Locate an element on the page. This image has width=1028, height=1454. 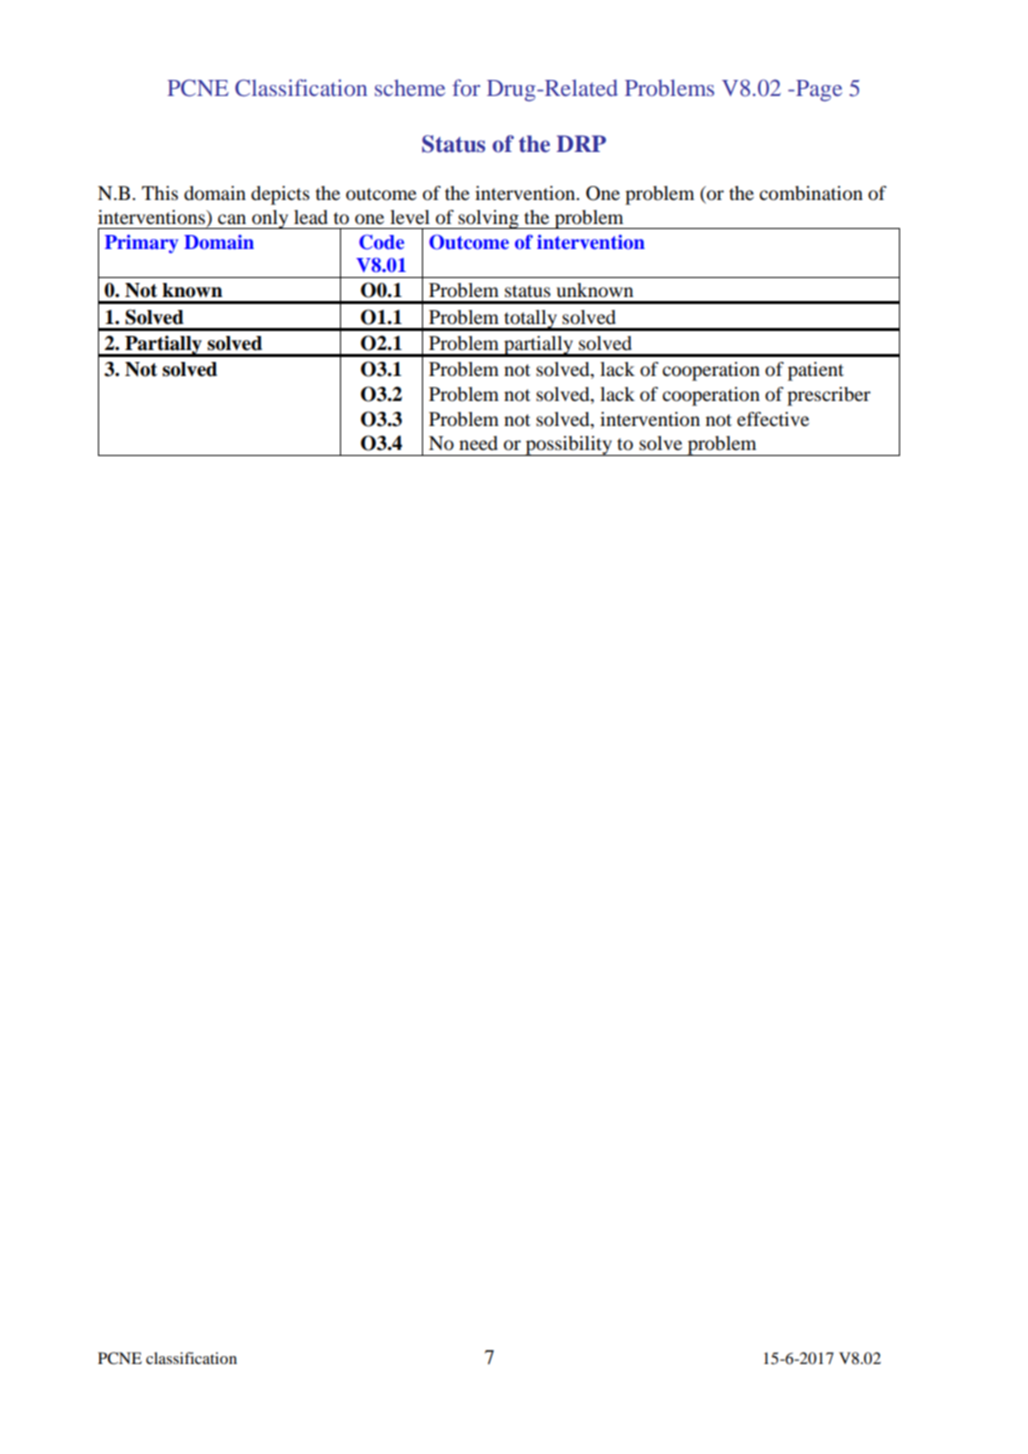
totally is located at coordinates (530, 320).
